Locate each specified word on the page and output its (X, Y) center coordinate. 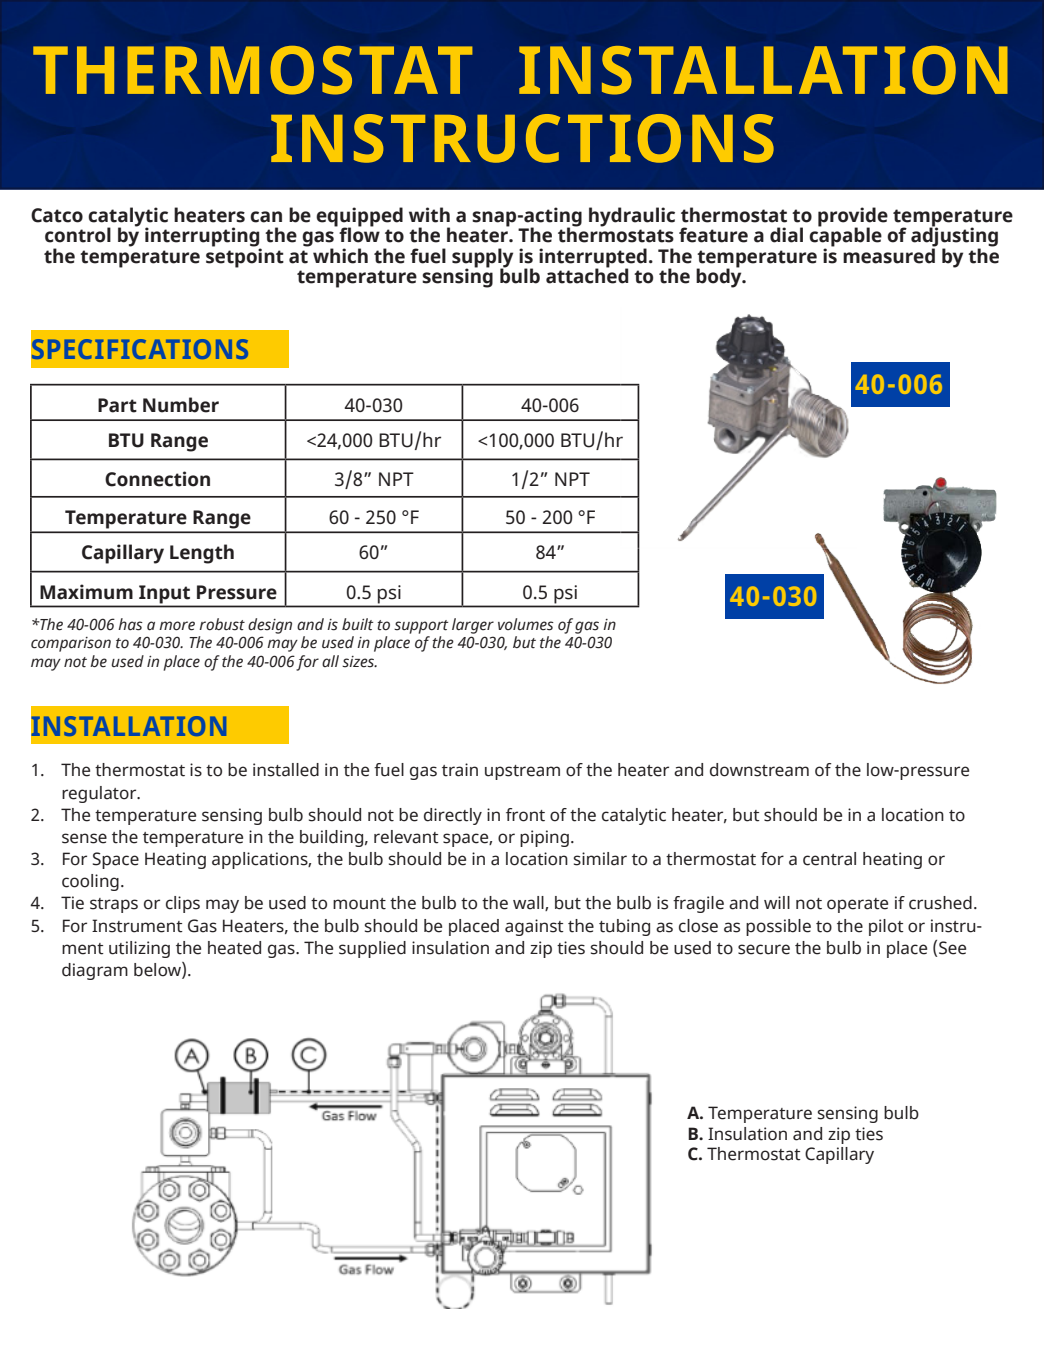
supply (482, 259)
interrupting (203, 238)
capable (845, 237)
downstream (759, 770)
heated (234, 948)
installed (286, 770)
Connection (157, 479)
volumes (526, 624)
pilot (886, 927)
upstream (522, 772)
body (720, 277)
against (534, 927)
